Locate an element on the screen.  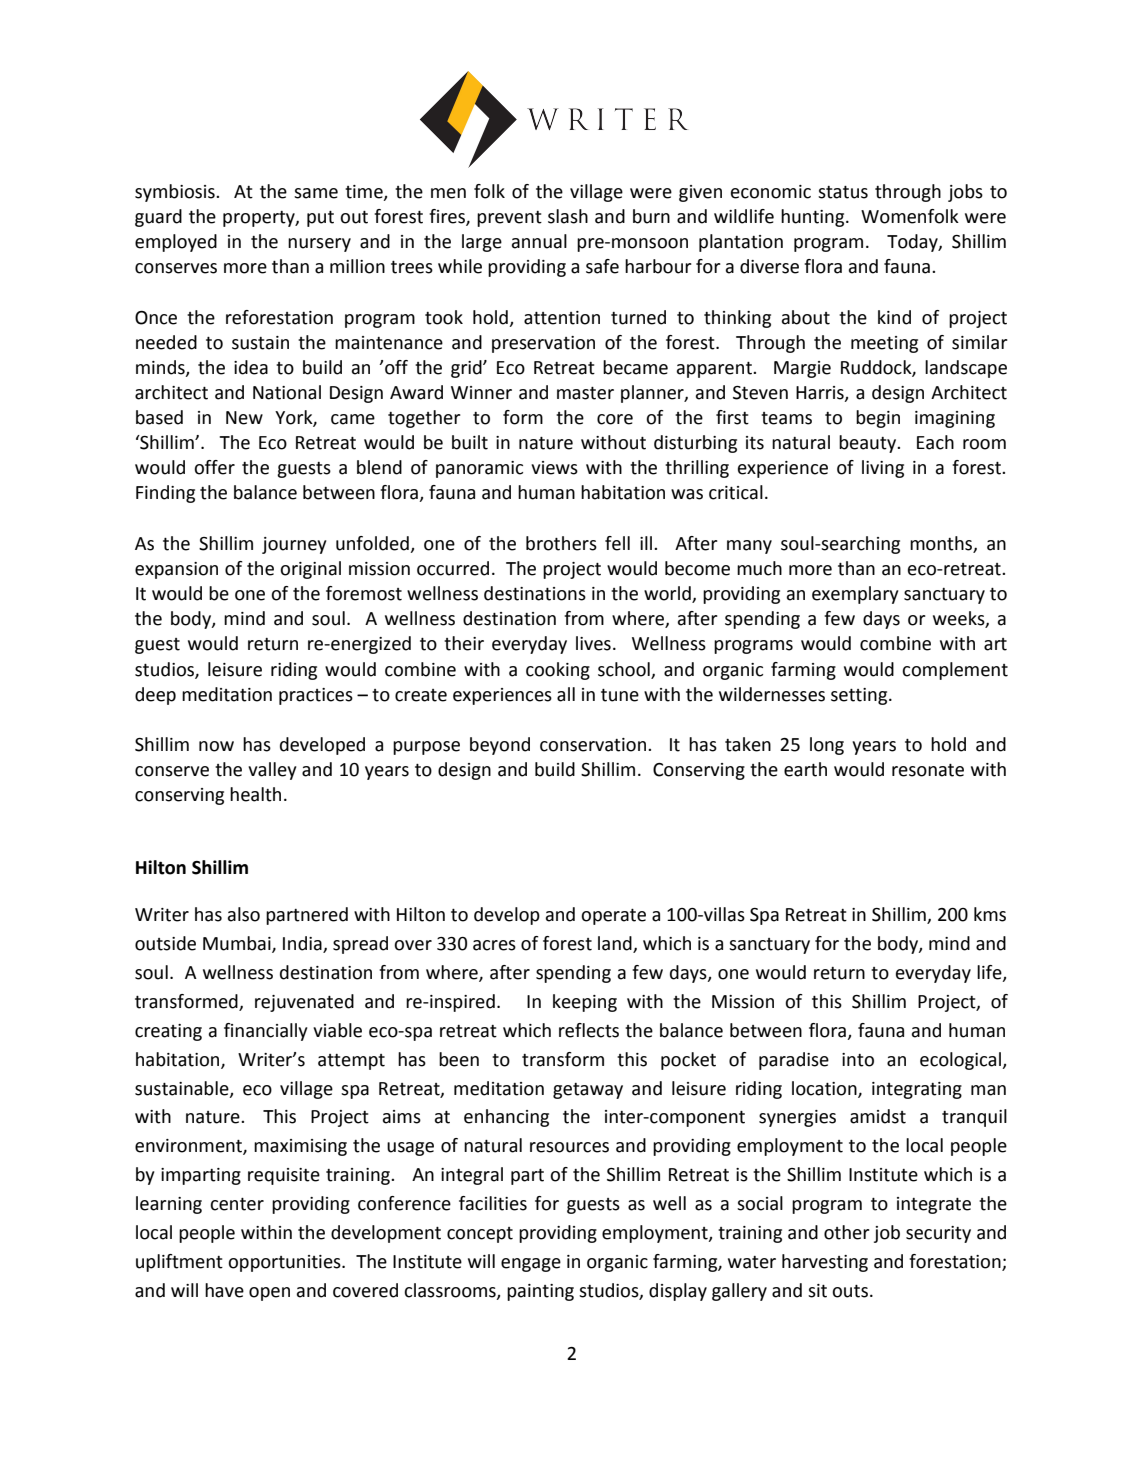
begin is located at coordinates (878, 419).
